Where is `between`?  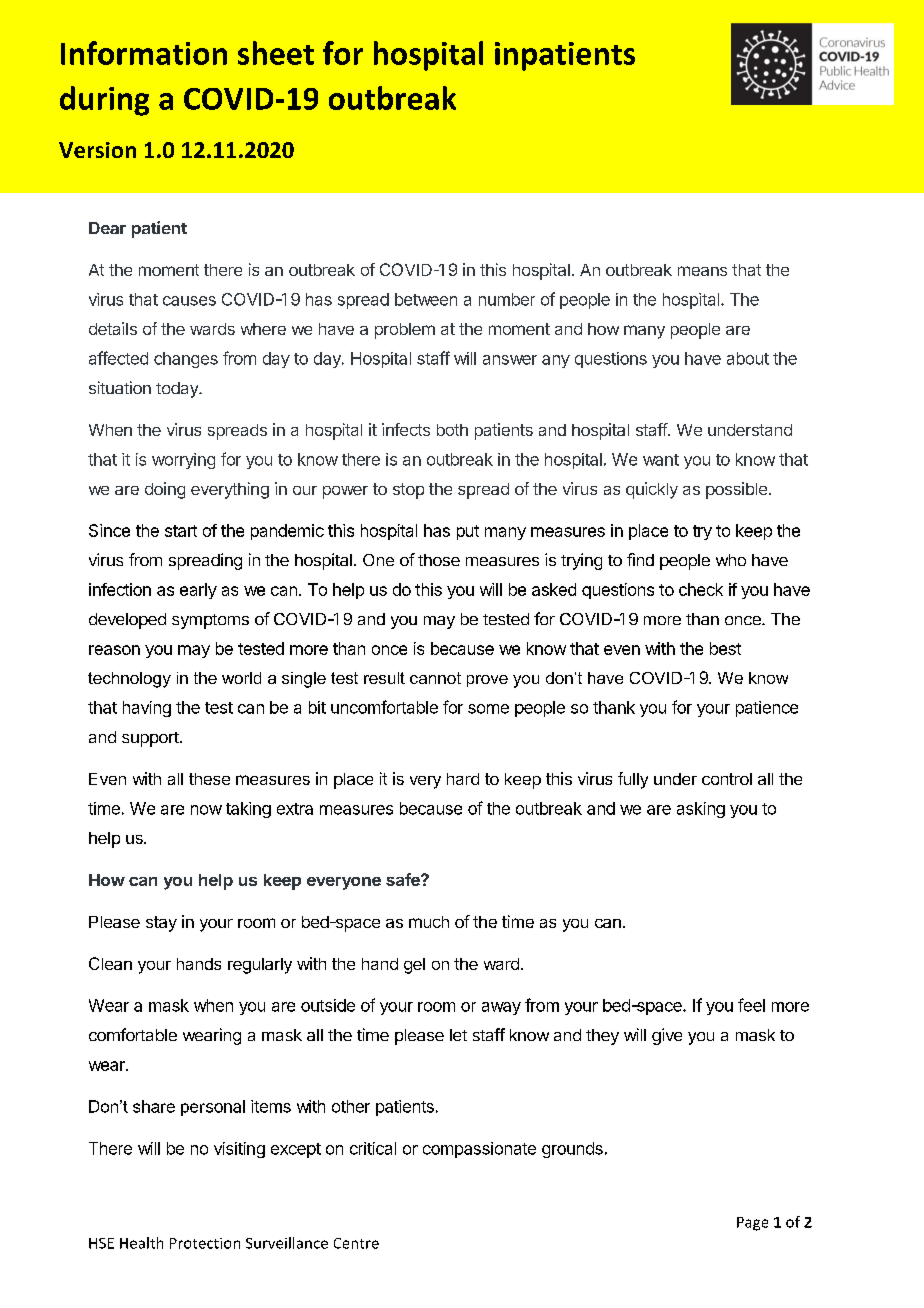 between is located at coordinates (426, 299).
